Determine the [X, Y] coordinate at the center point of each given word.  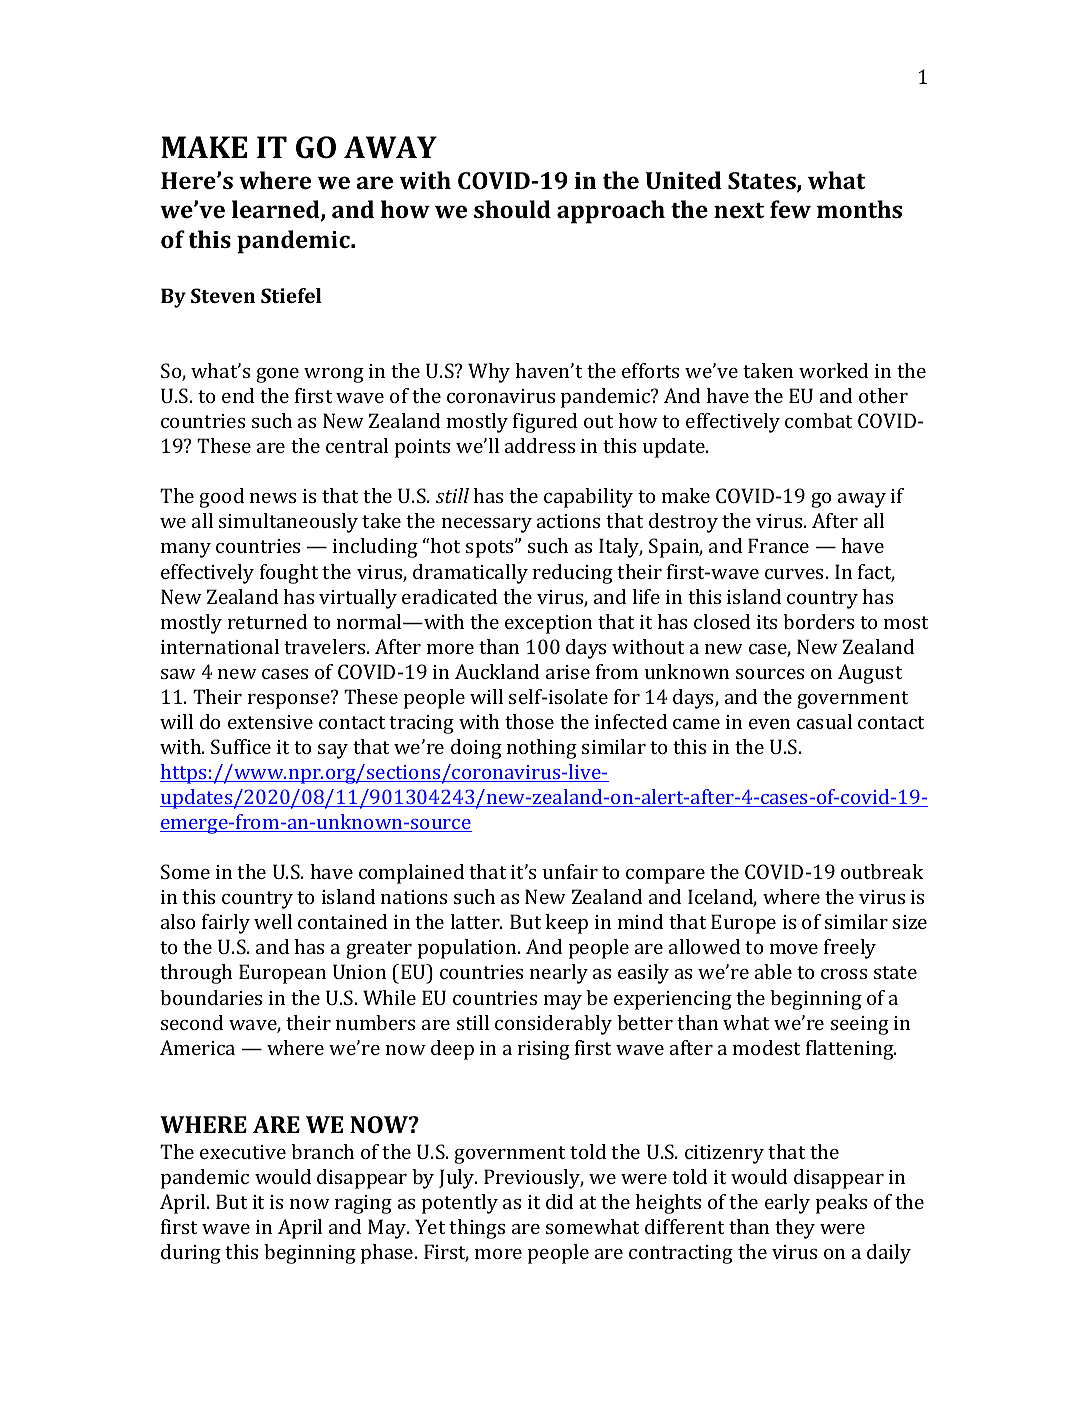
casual [824, 721]
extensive [270, 722]
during [191, 1254]
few [790, 209]
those [529, 721]
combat [818, 420]
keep [566, 924]
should [512, 209]
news [273, 498]
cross [844, 974]
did [559, 1201]
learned [277, 210]
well [273, 921]
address [540, 445]
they [795, 1229]
